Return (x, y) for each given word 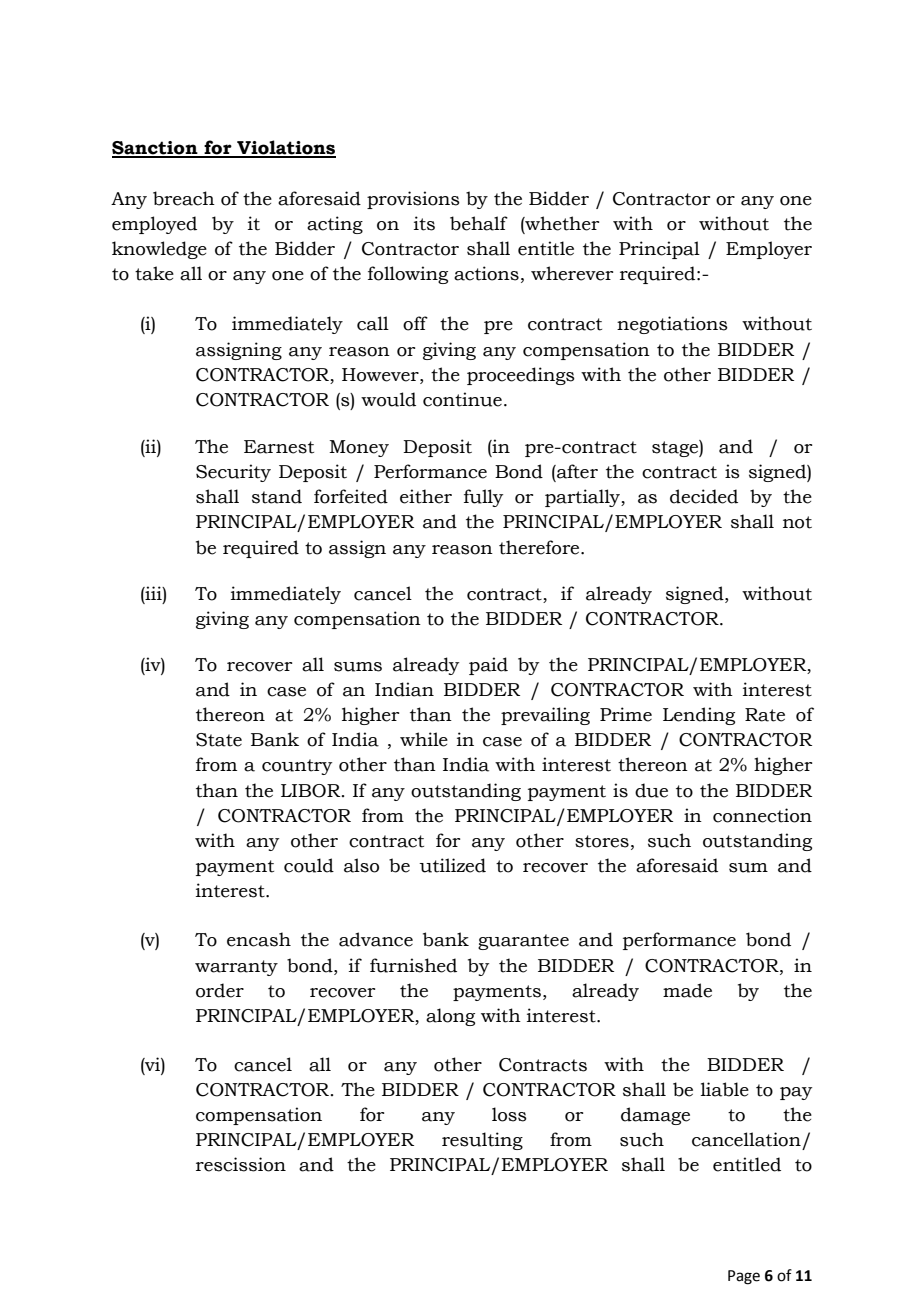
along (450, 1017)
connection (762, 815)
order (220, 990)
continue (462, 399)
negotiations (672, 325)
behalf (479, 223)
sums (358, 667)
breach (184, 198)
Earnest (279, 447)
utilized (452, 865)
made (687, 990)
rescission (241, 1164)
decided (704, 496)
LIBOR (312, 791)
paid (488, 666)
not (797, 522)
